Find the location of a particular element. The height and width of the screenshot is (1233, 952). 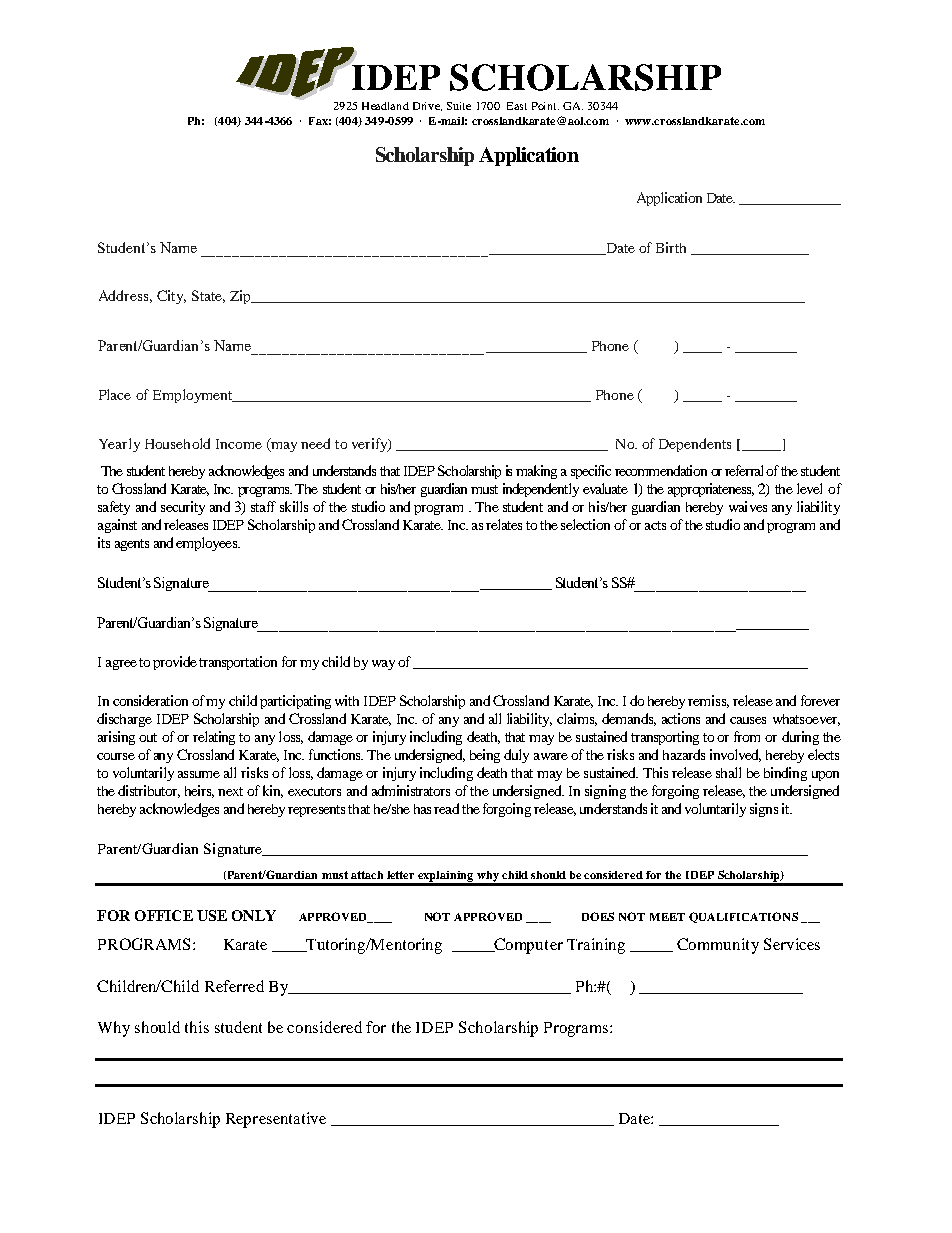

security is located at coordinates (183, 508).
